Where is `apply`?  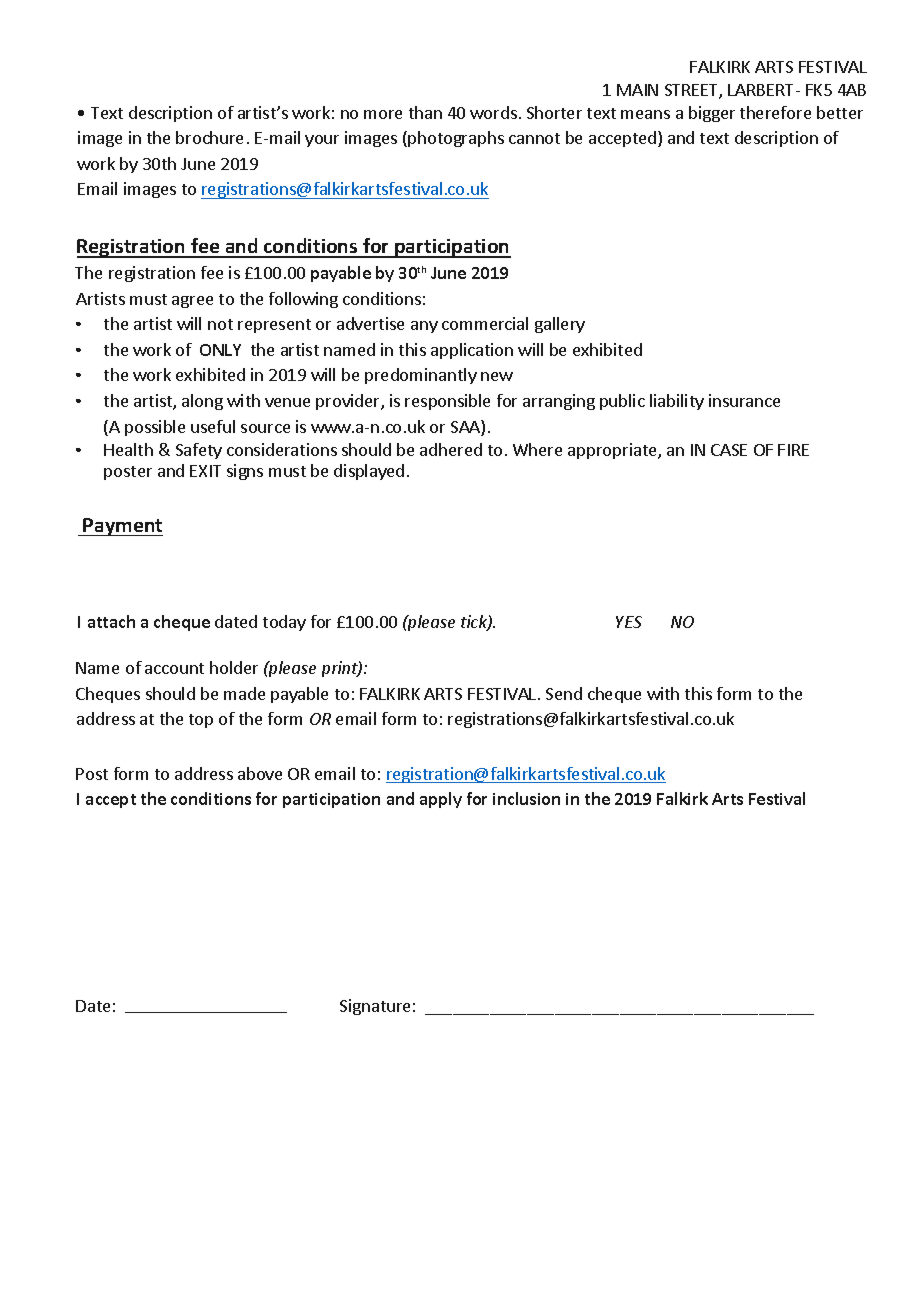 apply is located at coordinates (441, 800).
